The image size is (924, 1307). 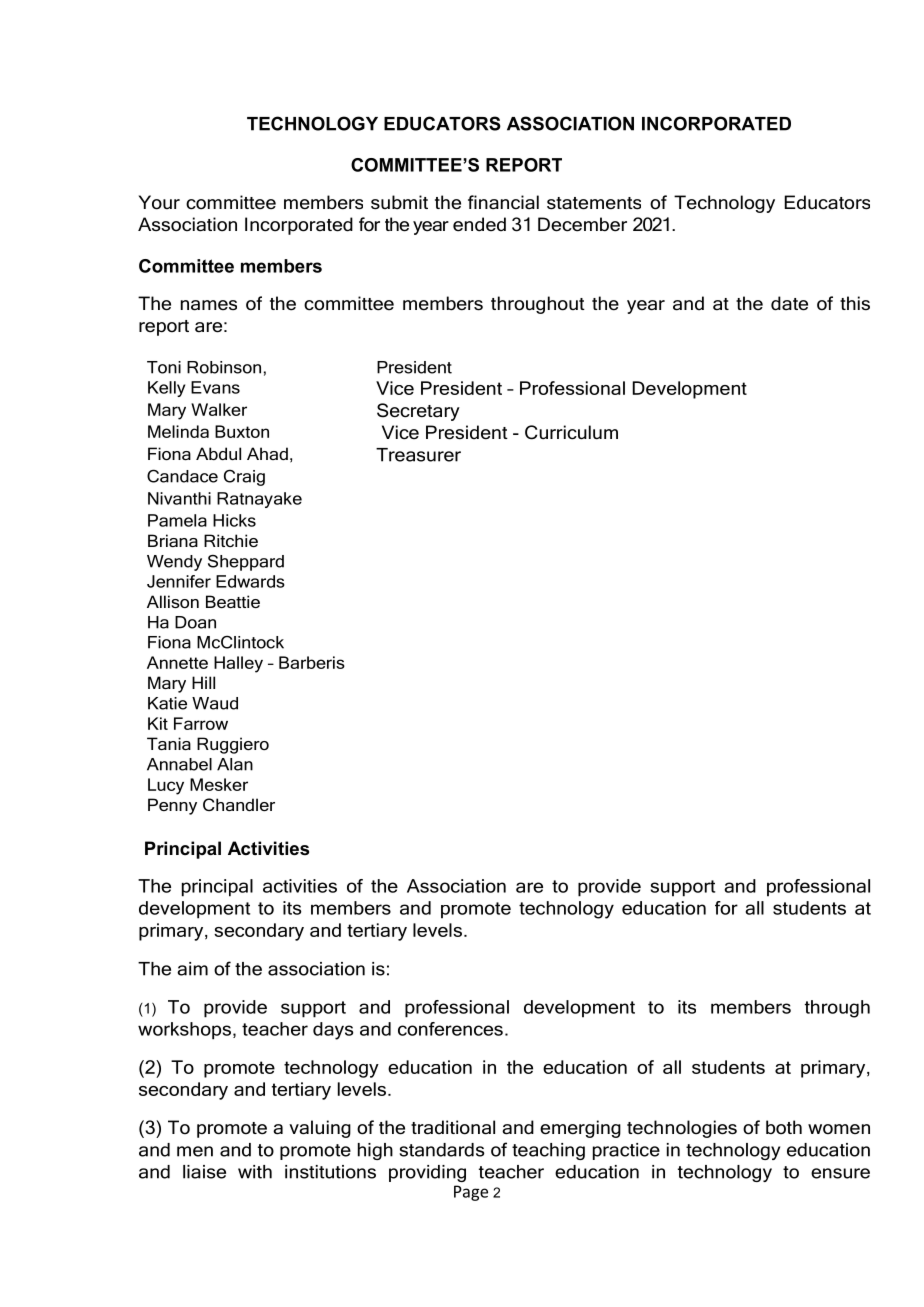 What do you see at coordinates (244, 477) in the document?
I see `Craig` at bounding box center [244, 477].
